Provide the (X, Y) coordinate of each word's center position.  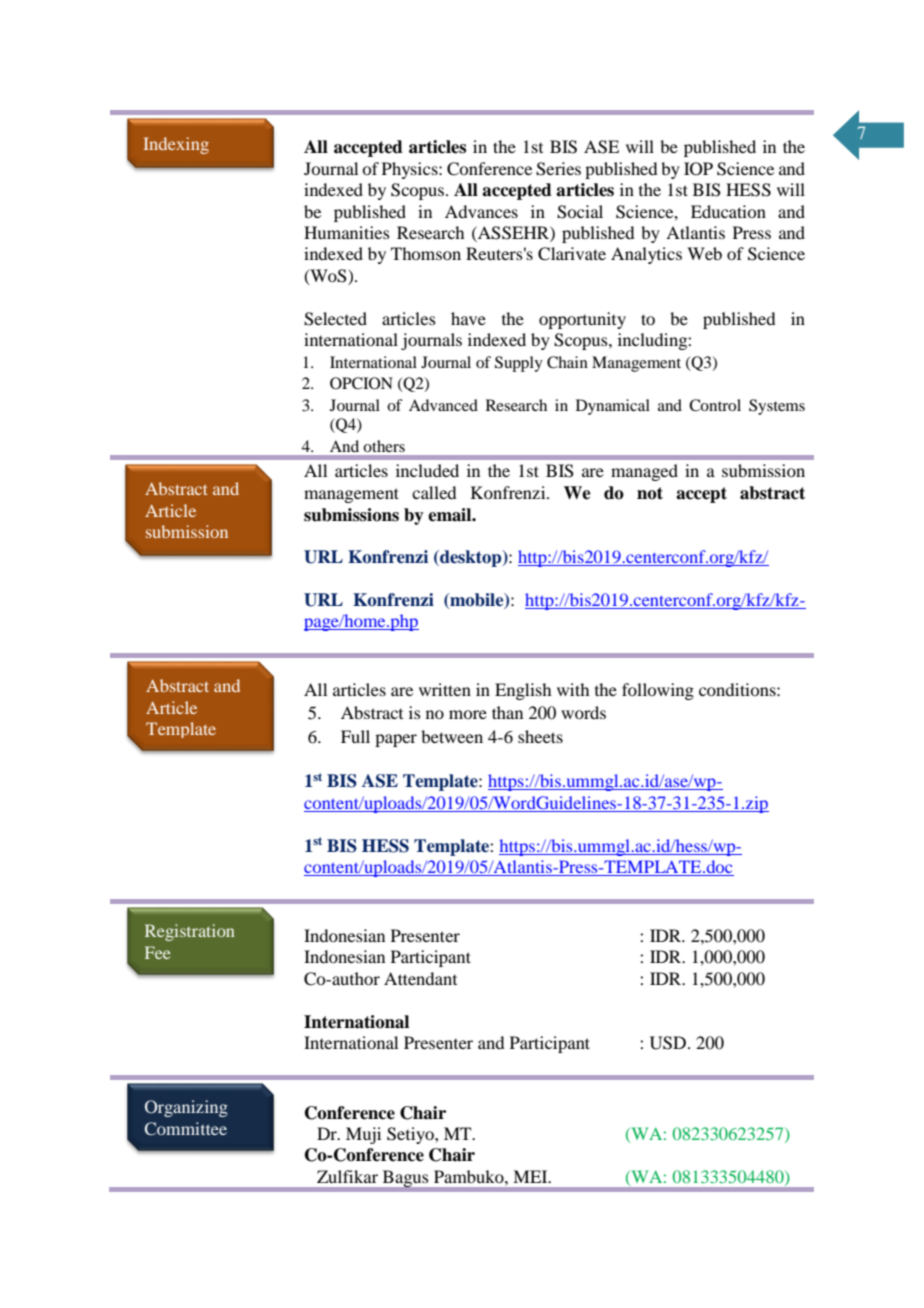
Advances (481, 211)
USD (669, 1043)
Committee (186, 1129)
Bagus (405, 1178)
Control (715, 405)
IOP (698, 169)
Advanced (443, 405)
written (445, 689)
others (384, 446)
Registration (190, 932)
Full (355, 736)
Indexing (176, 145)
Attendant (420, 978)
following (658, 691)
